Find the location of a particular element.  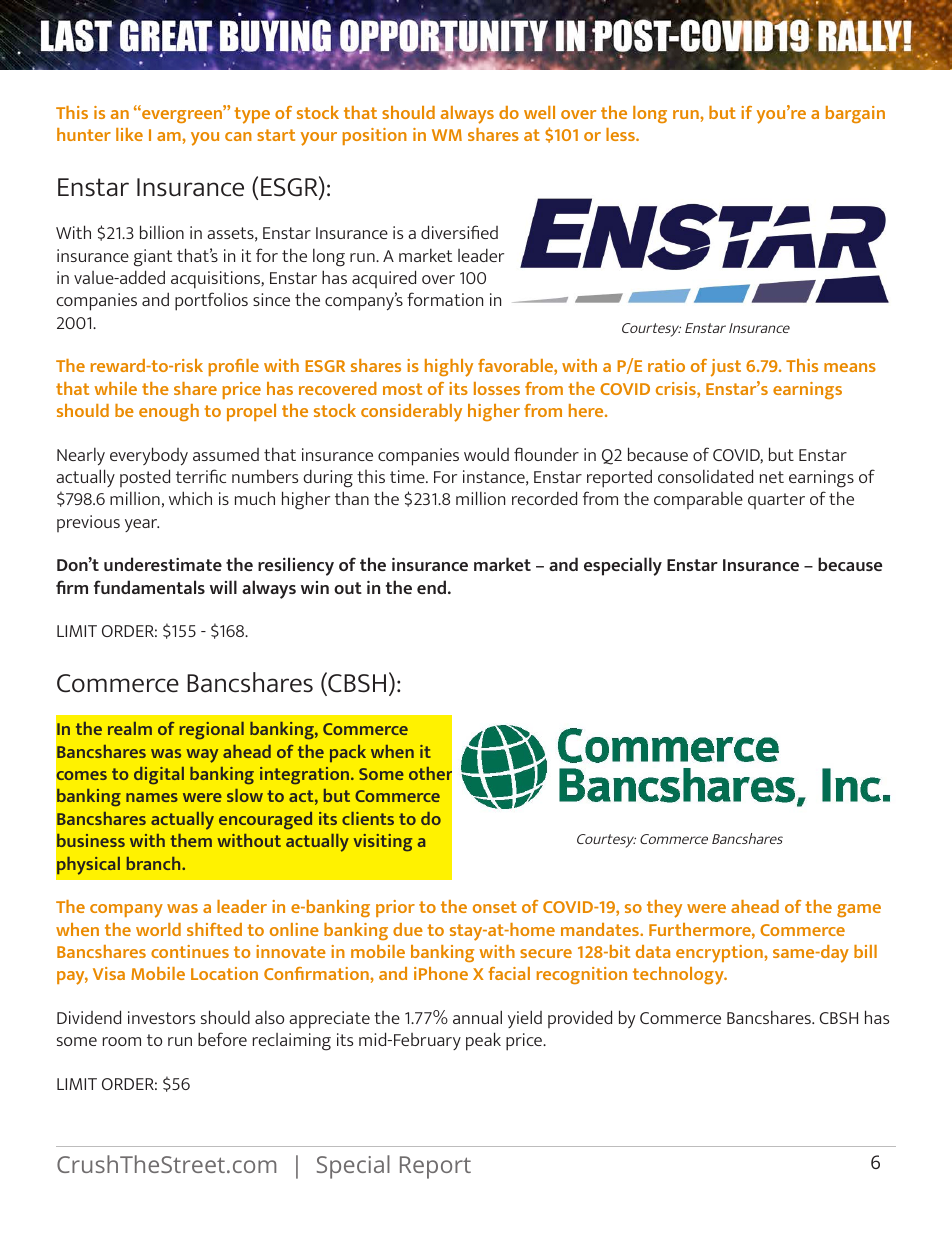

enough is located at coordinates (169, 412).
